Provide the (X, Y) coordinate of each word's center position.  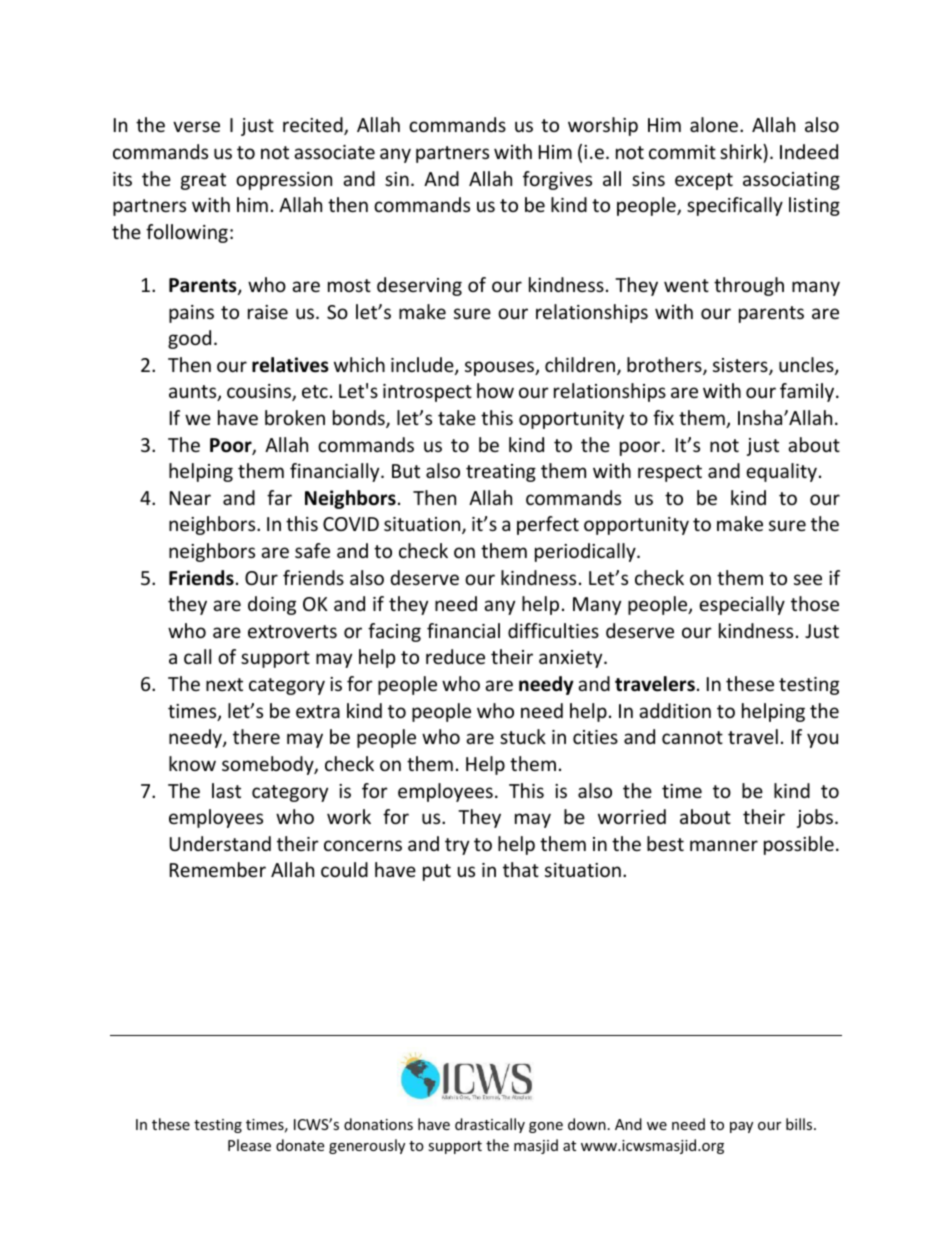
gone (546, 1127)
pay (741, 1127)
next (224, 684)
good (189, 339)
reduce (455, 656)
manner (724, 845)
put (437, 872)
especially (742, 605)
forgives (557, 180)
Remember (218, 869)
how (495, 390)
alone (714, 124)
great (203, 181)
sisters (741, 366)
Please (249, 1145)
